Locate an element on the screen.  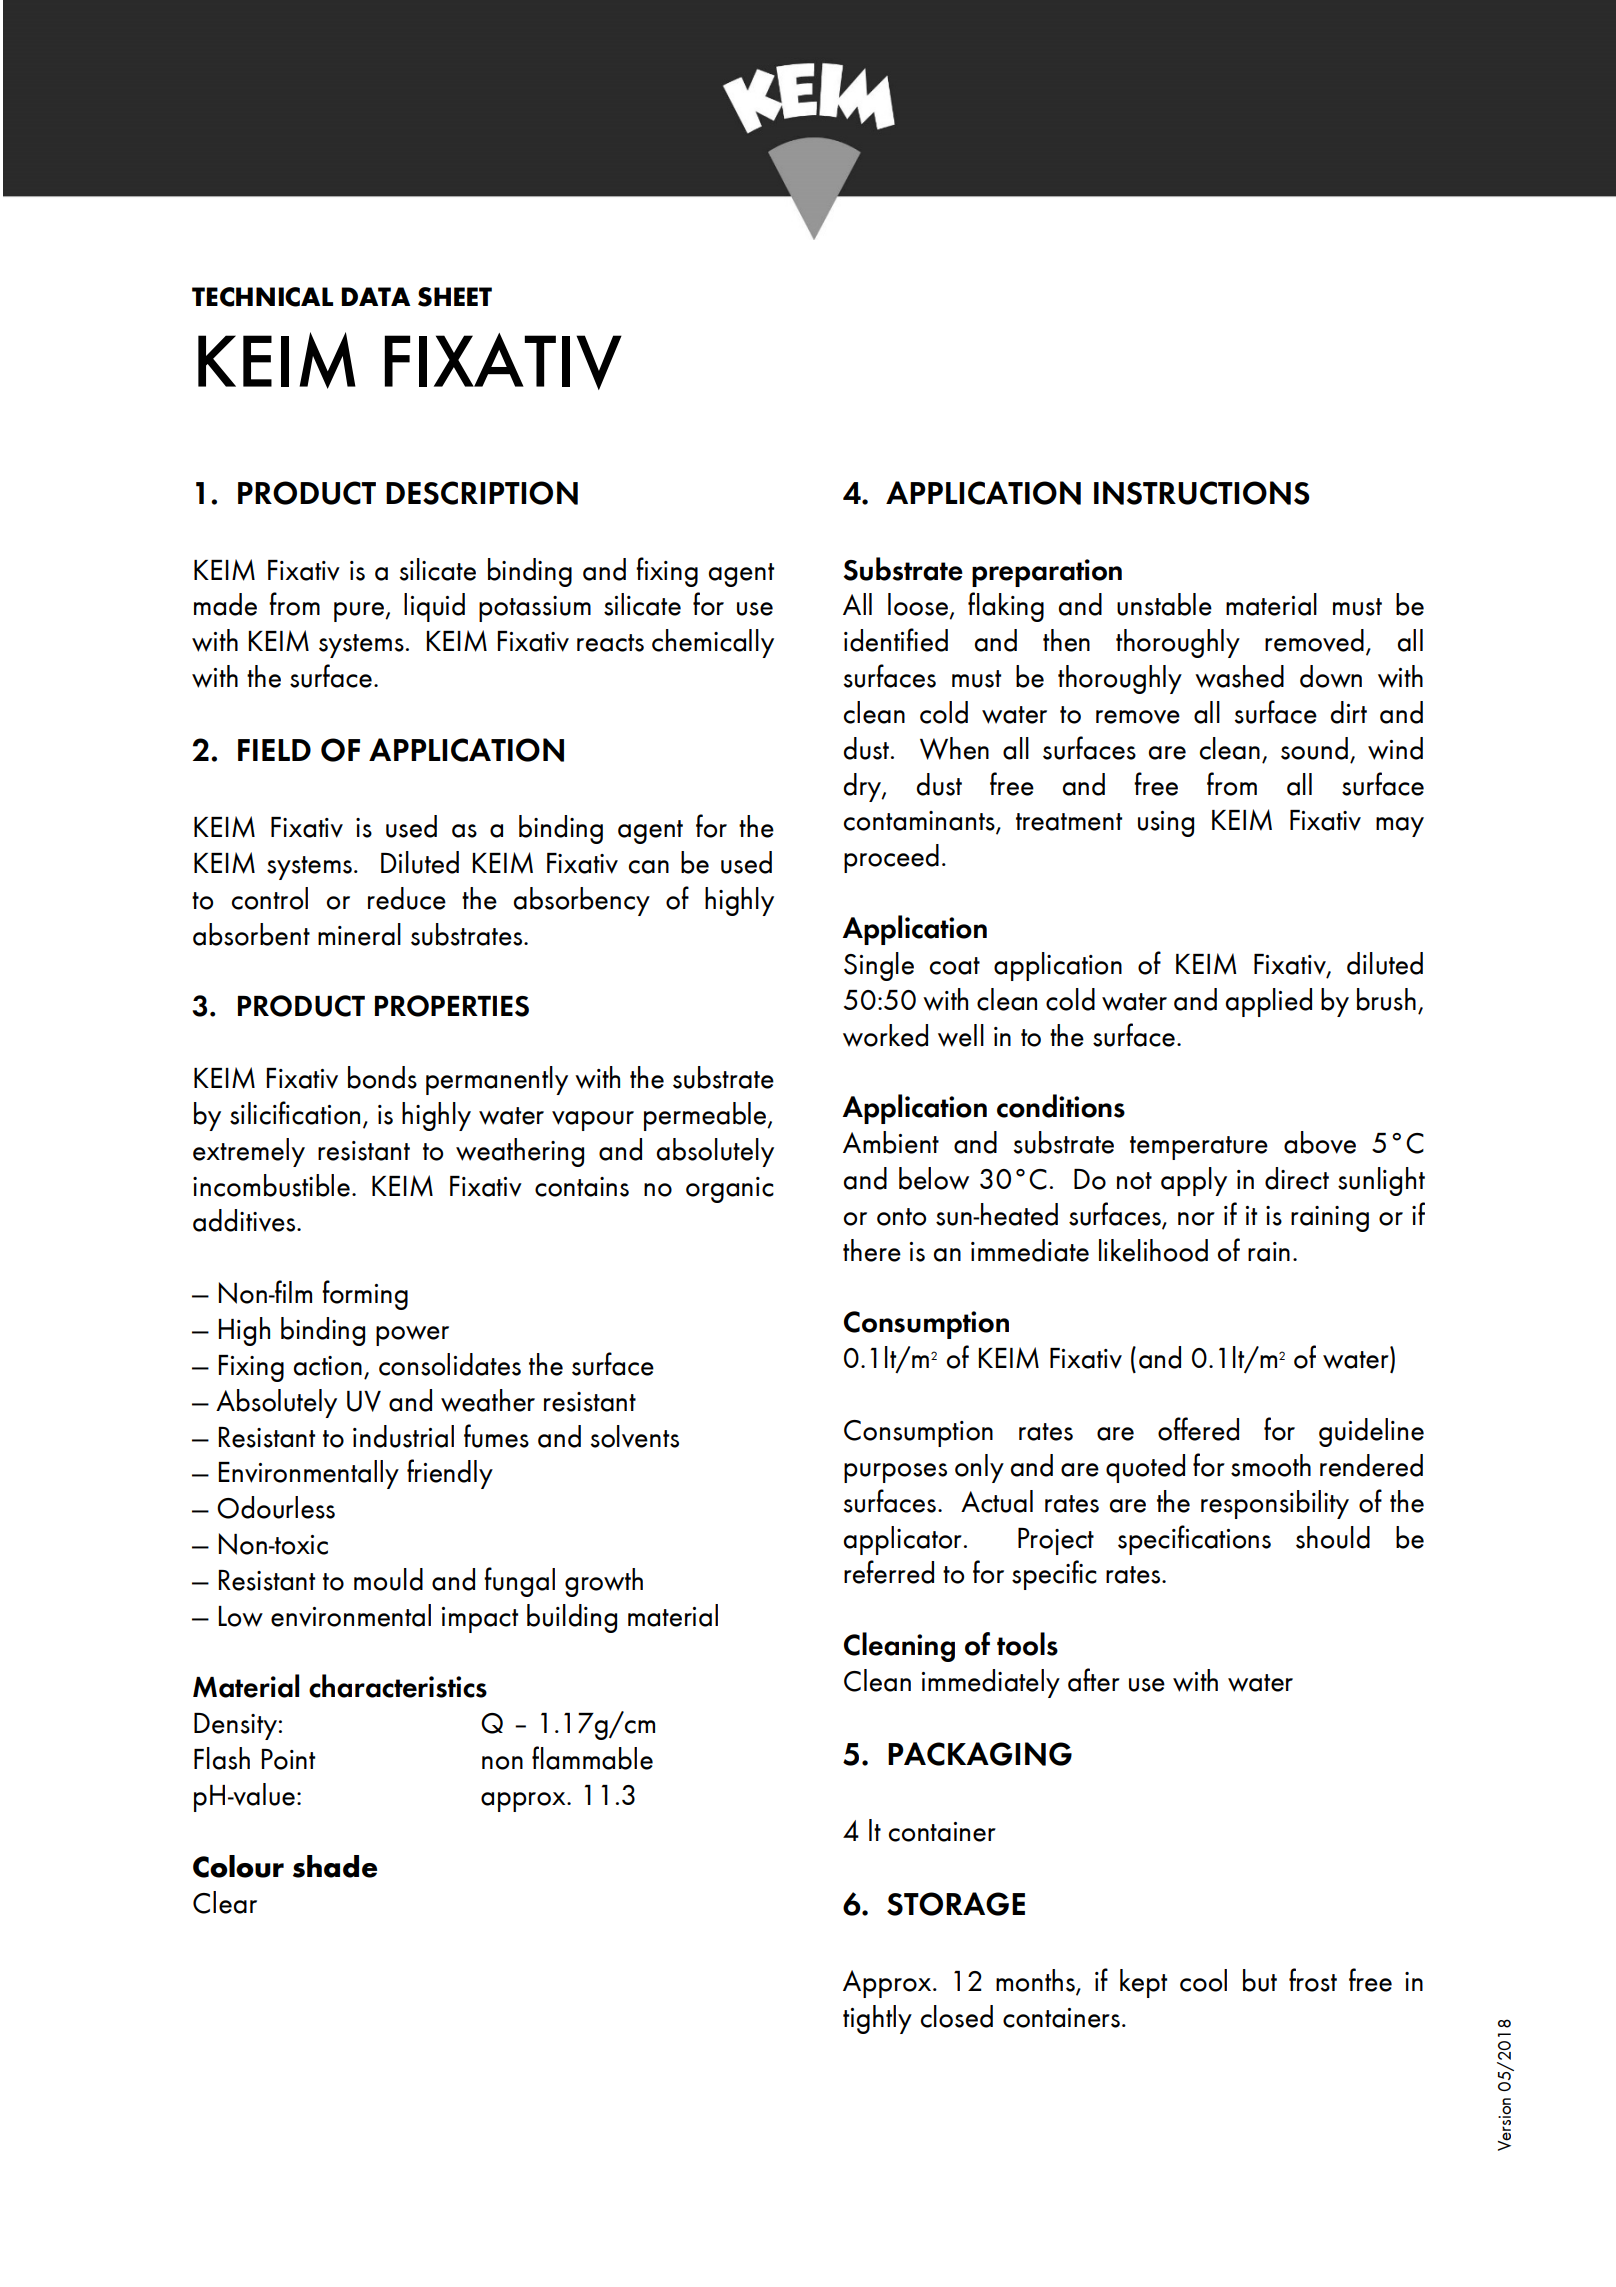
but is located at coordinates (1260, 1980).
